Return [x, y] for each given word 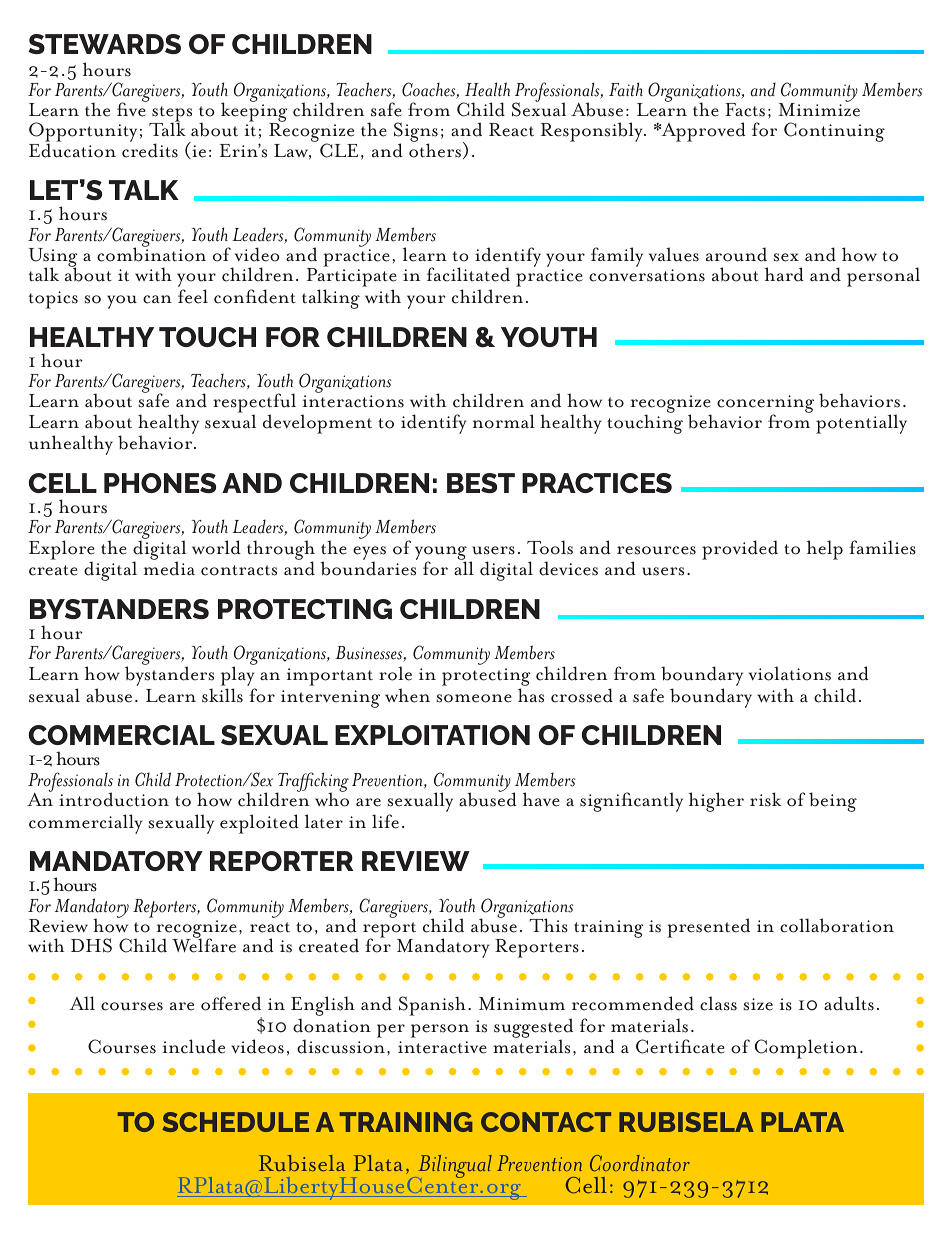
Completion [806, 1049]
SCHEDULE [235, 1122]
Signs [416, 133]
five [132, 109]
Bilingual [454, 1168]
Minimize [819, 109]
